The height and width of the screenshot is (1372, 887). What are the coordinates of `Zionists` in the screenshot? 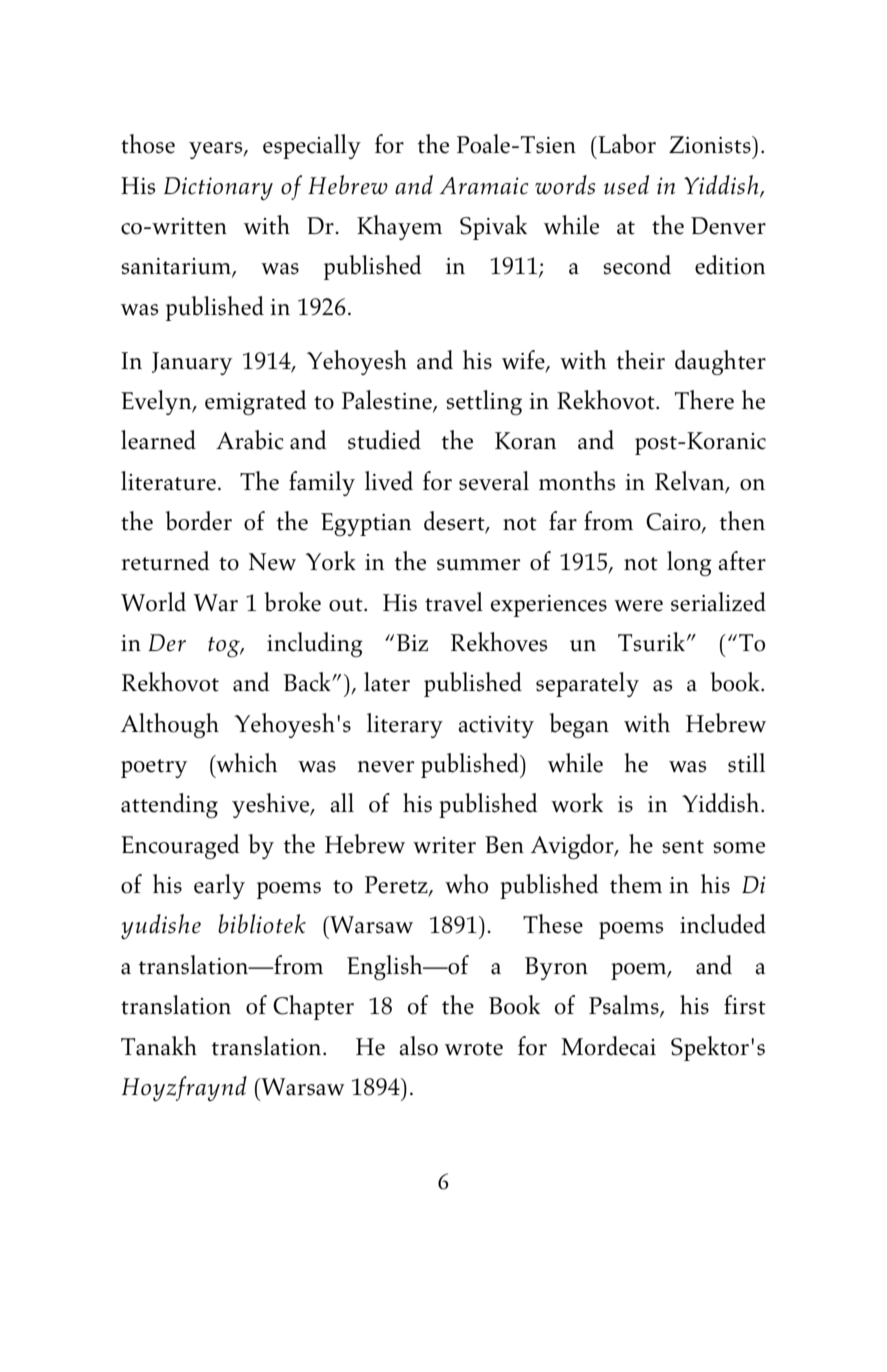 It's located at (711, 145).
